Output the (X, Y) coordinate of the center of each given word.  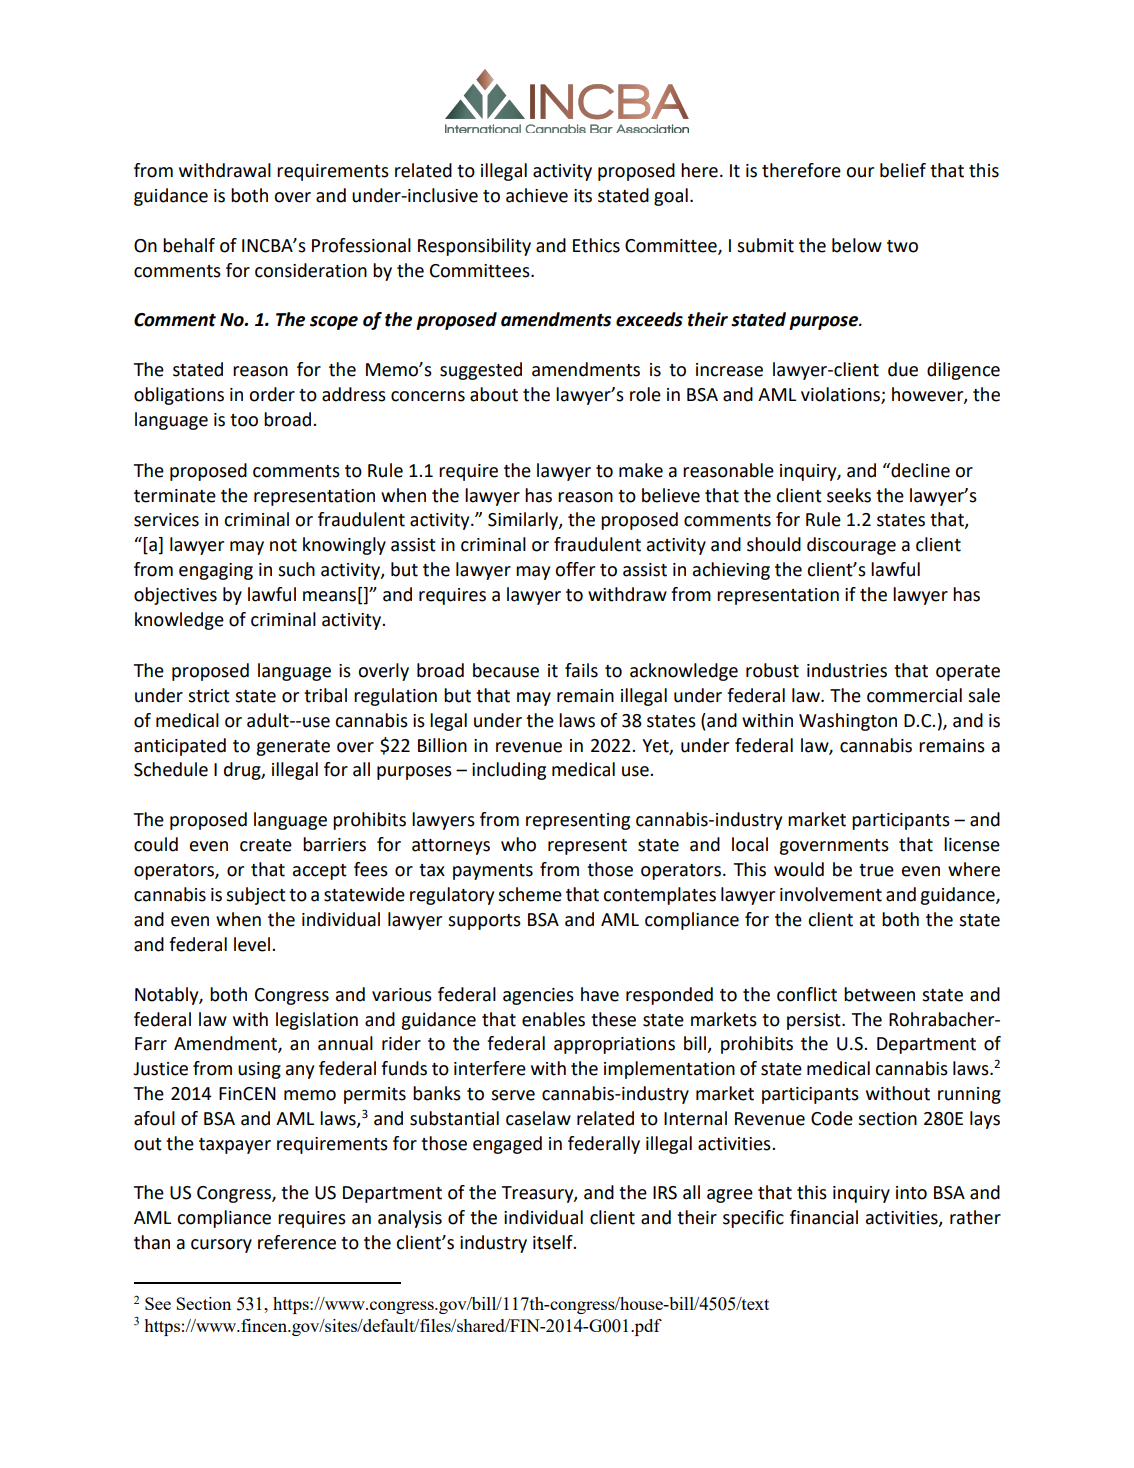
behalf (189, 245)
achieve (537, 195)
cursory (221, 1246)
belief (903, 170)
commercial (914, 695)
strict (209, 696)
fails (581, 670)
